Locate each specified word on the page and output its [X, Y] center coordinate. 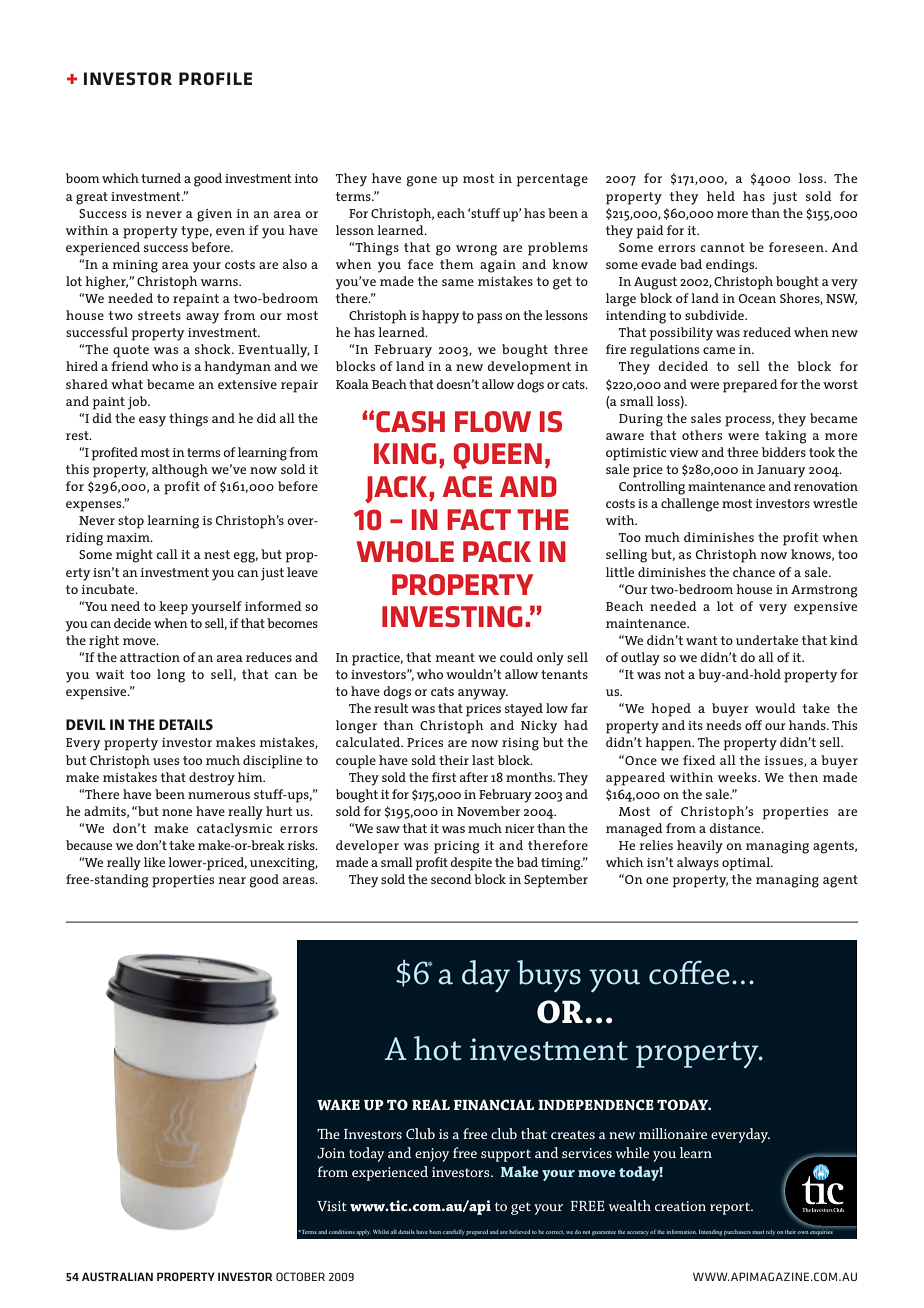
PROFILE [215, 78]
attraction [150, 657]
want [701, 640]
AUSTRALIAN [117, 1276]
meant [455, 657]
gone [422, 181]
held [721, 196]
